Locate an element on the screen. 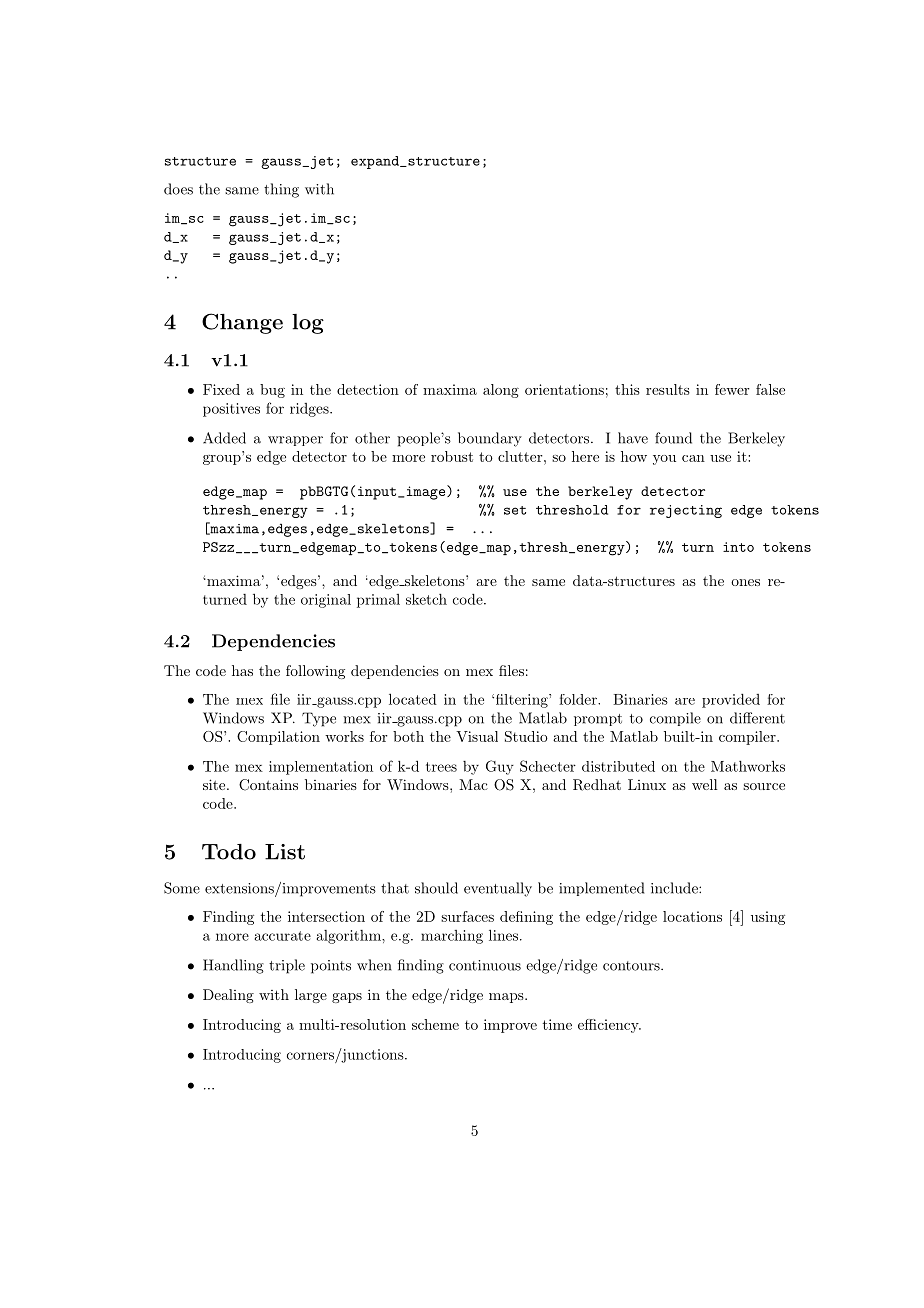 The height and width of the screenshot is (1308, 924). thing is located at coordinates (281, 190).
